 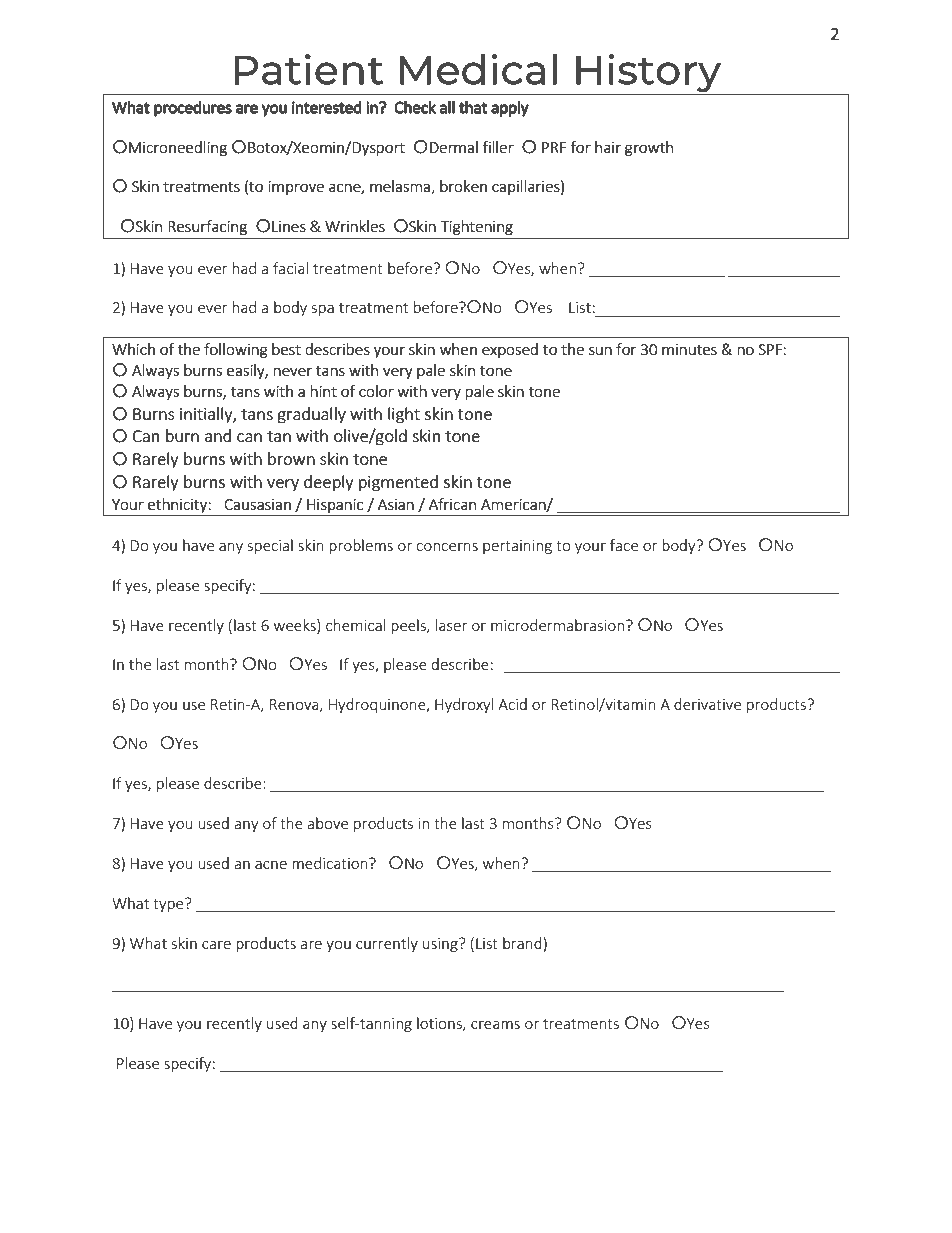 I want to click on that, so click(x=473, y=107).
